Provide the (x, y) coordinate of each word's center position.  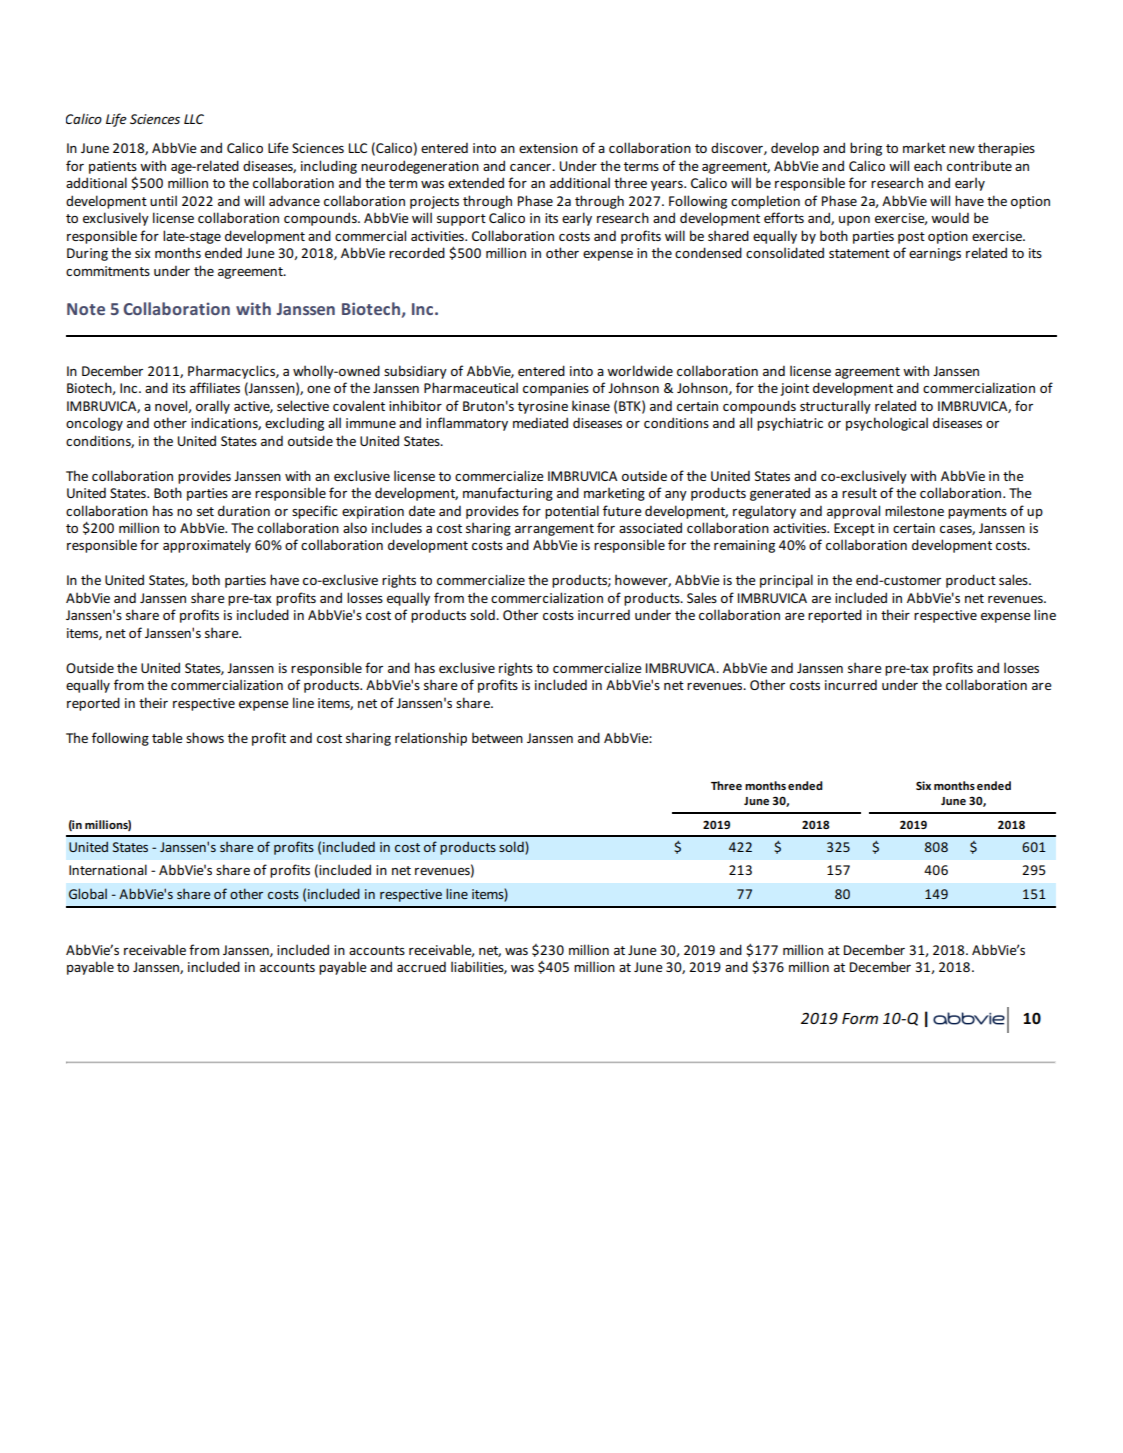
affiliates (215, 387)
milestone (914, 510)
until (163, 200)
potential (572, 512)
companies (556, 389)
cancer (531, 167)
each (928, 165)
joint (794, 389)
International (108, 869)
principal (786, 581)
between (497, 737)
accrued (421, 967)
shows (205, 737)
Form (860, 1018)
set (205, 511)
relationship (431, 739)
